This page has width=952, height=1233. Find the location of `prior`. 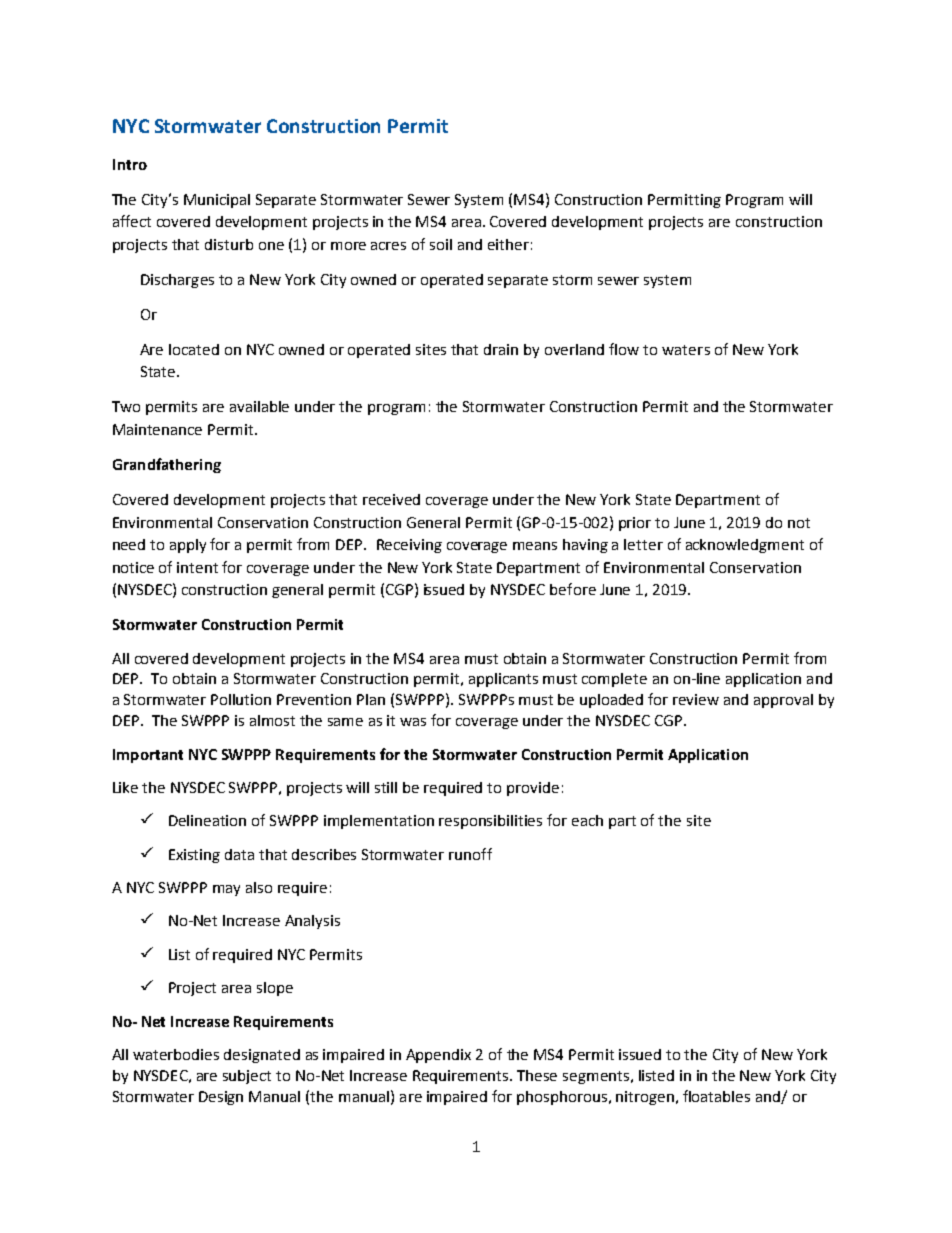

prior is located at coordinates (635, 524).
